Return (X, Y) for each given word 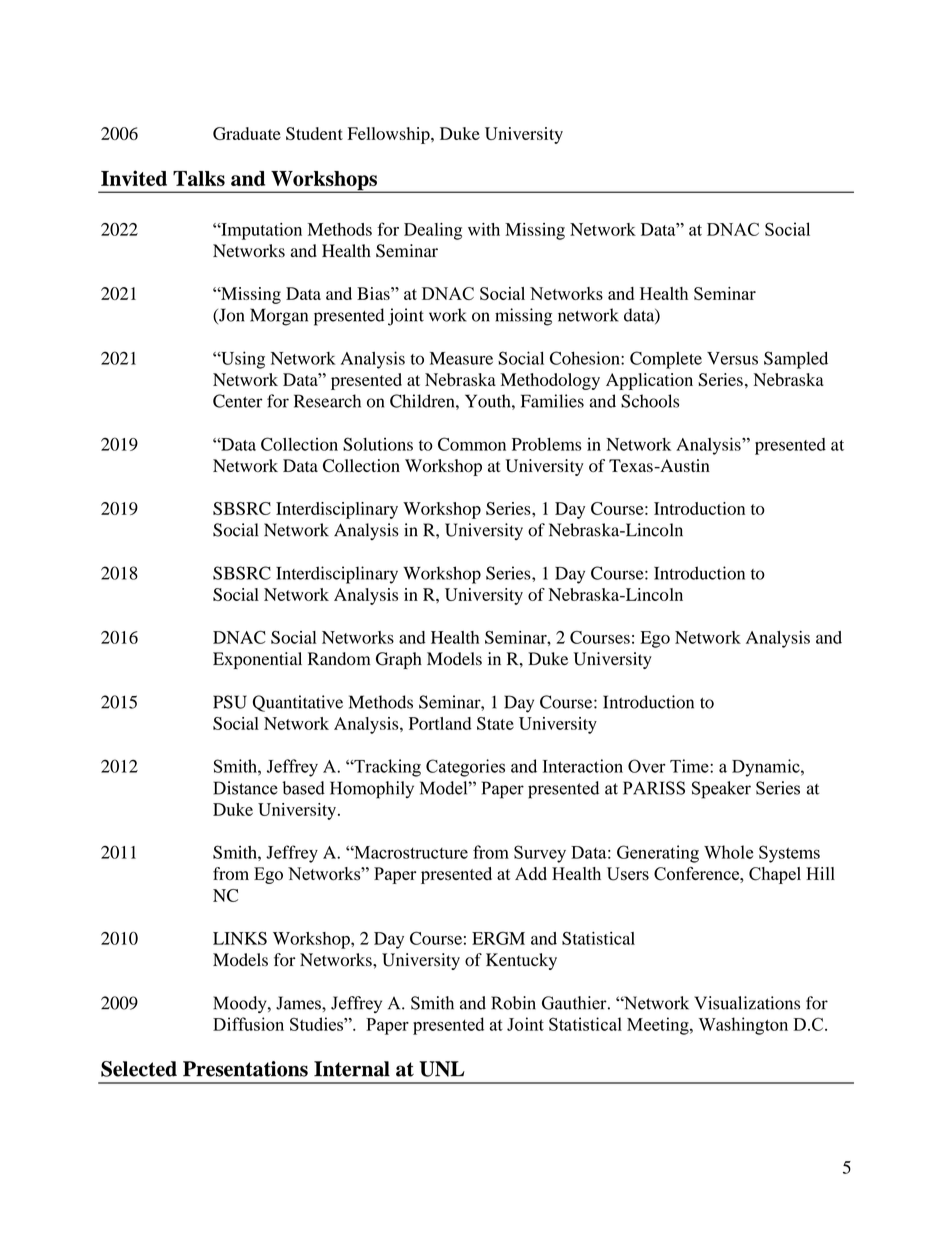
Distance (246, 788)
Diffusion (248, 1024)
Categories (465, 768)
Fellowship (390, 135)
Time (690, 766)
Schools (650, 401)
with (484, 229)
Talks (199, 178)
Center (237, 401)
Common (472, 444)
